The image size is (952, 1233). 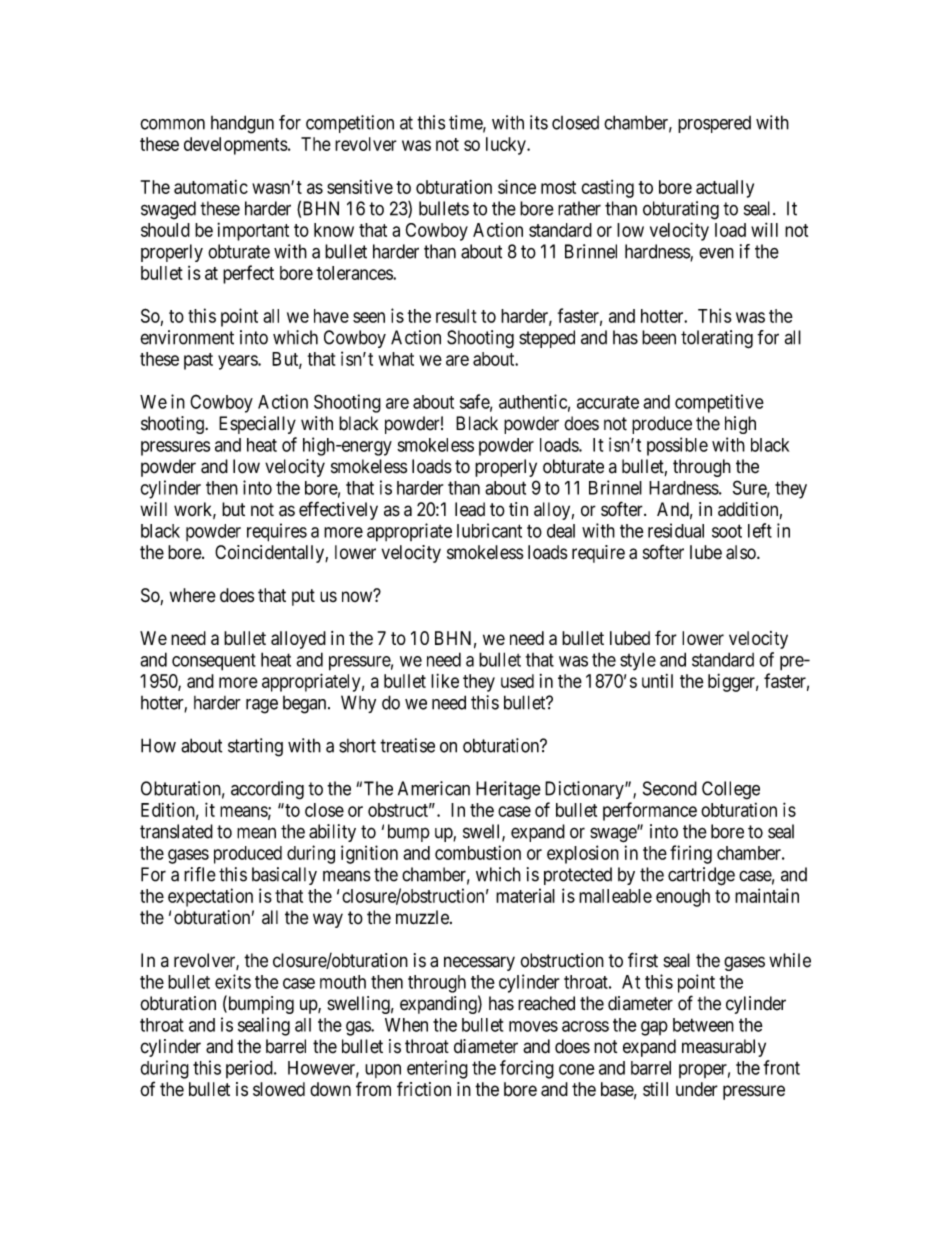 What do you see at coordinates (719, 403) in the image?
I see `competitive` at bounding box center [719, 403].
